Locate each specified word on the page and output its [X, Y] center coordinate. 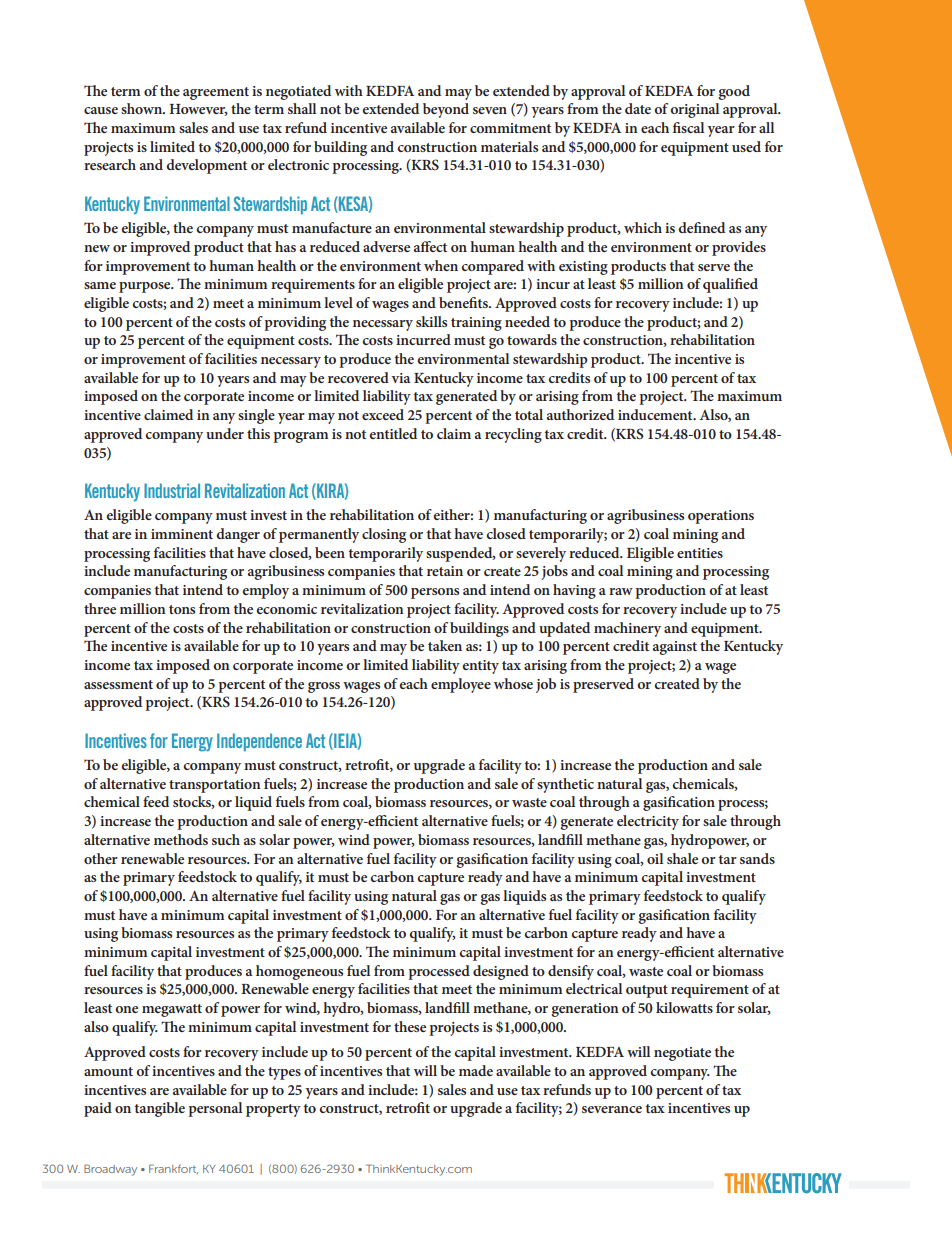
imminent [182, 534]
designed [501, 972]
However [198, 110]
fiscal [688, 127]
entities [700, 553]
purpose [146, 287]
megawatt [172, 1010]
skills [431, 321]
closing [384, 535]
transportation [215, 786]
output [647, 991]
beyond [446, 110]
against [675, 648]
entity [480, 667]
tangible [160, 1109]
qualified [730, 285]
